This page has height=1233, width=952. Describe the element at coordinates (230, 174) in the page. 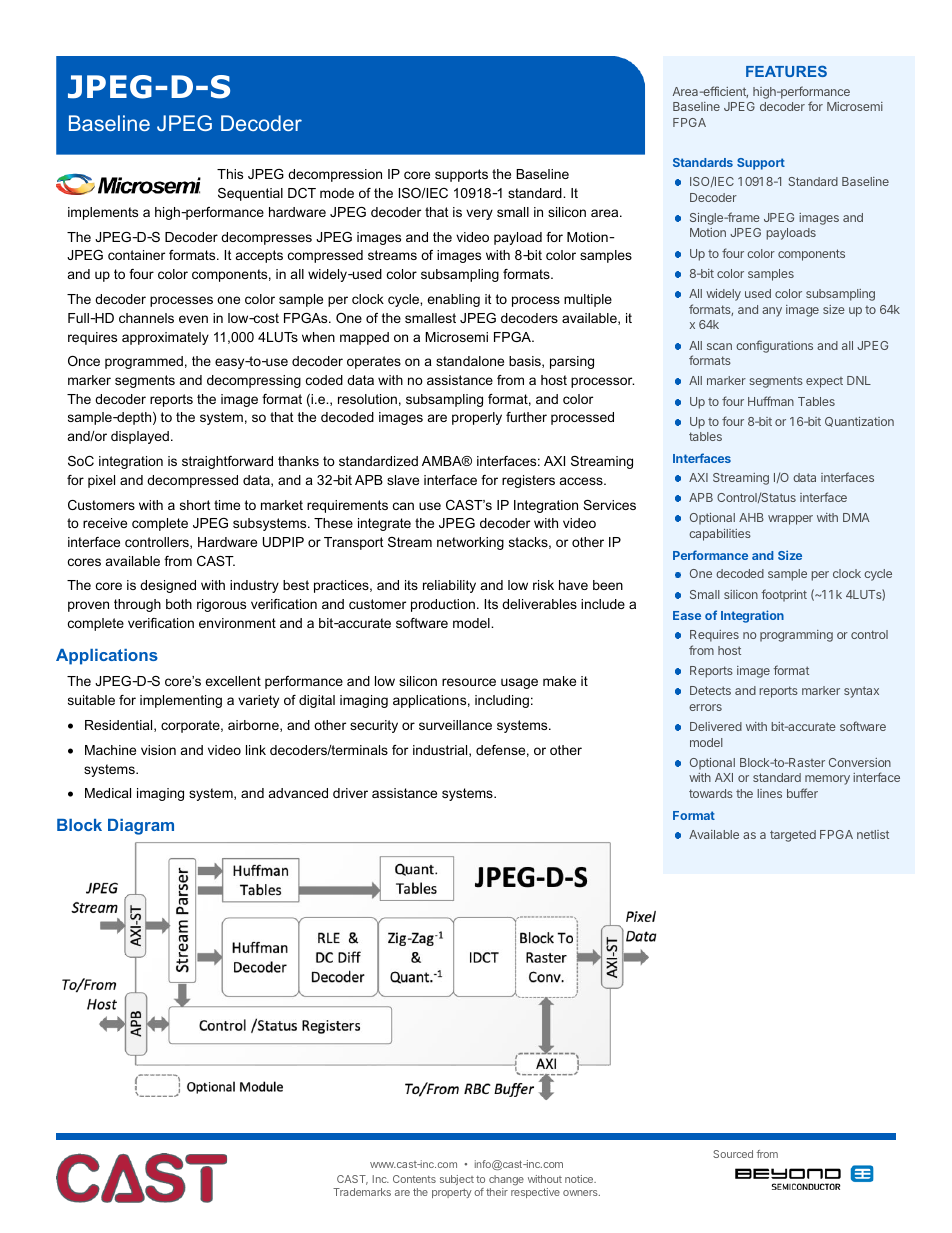

I see `This` at that location.
